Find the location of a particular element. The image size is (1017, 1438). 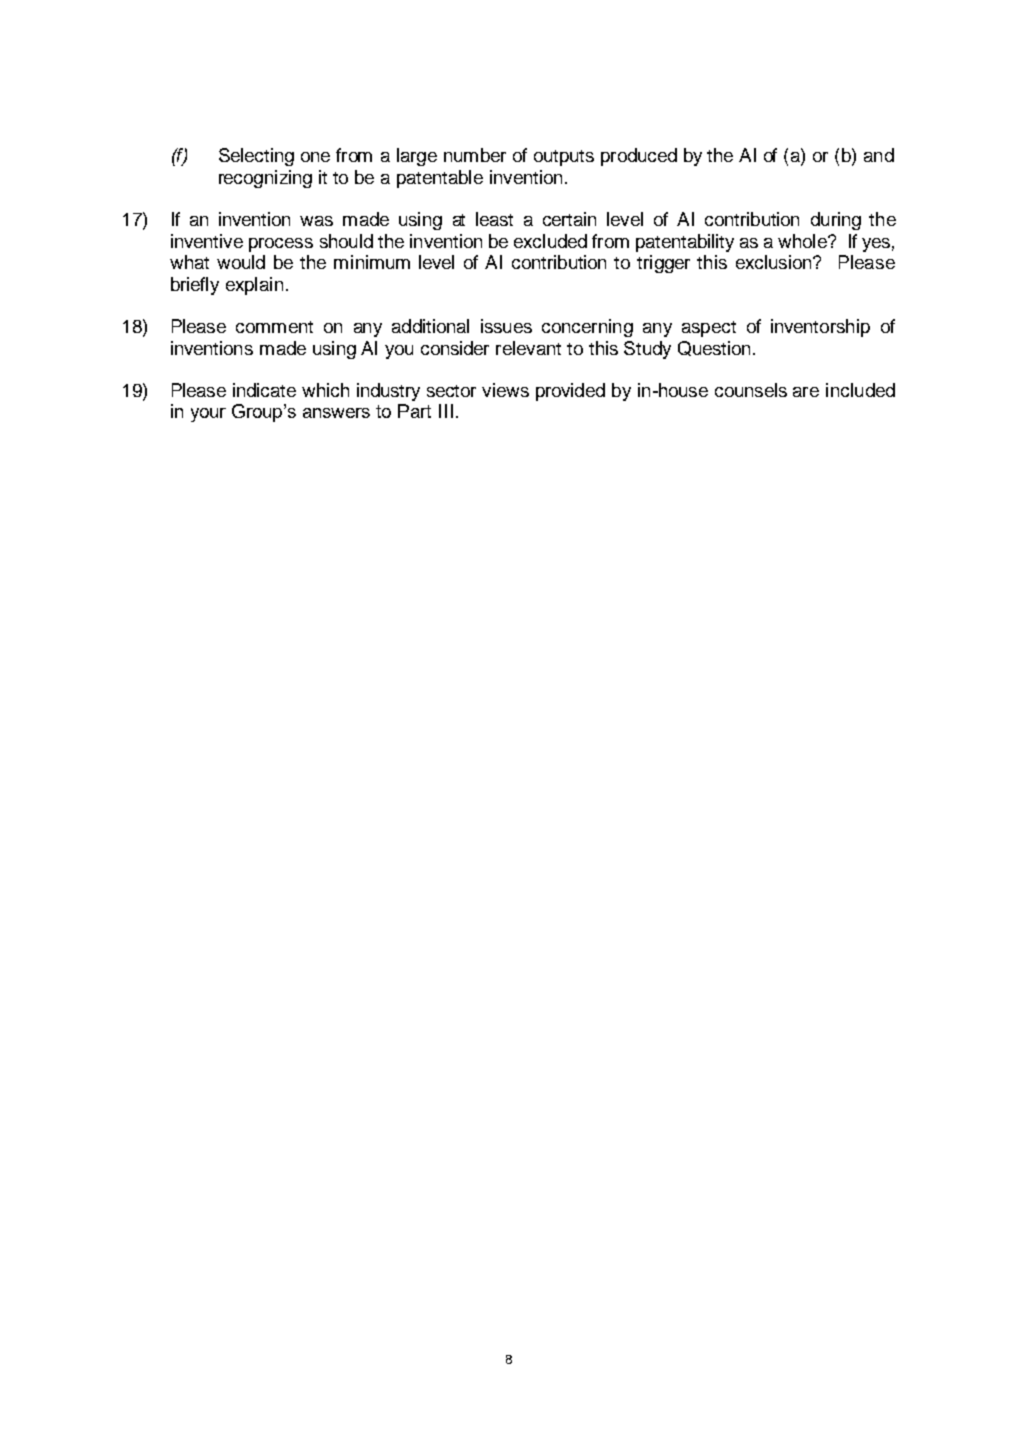

answers is located at coordinates (336, 413).
